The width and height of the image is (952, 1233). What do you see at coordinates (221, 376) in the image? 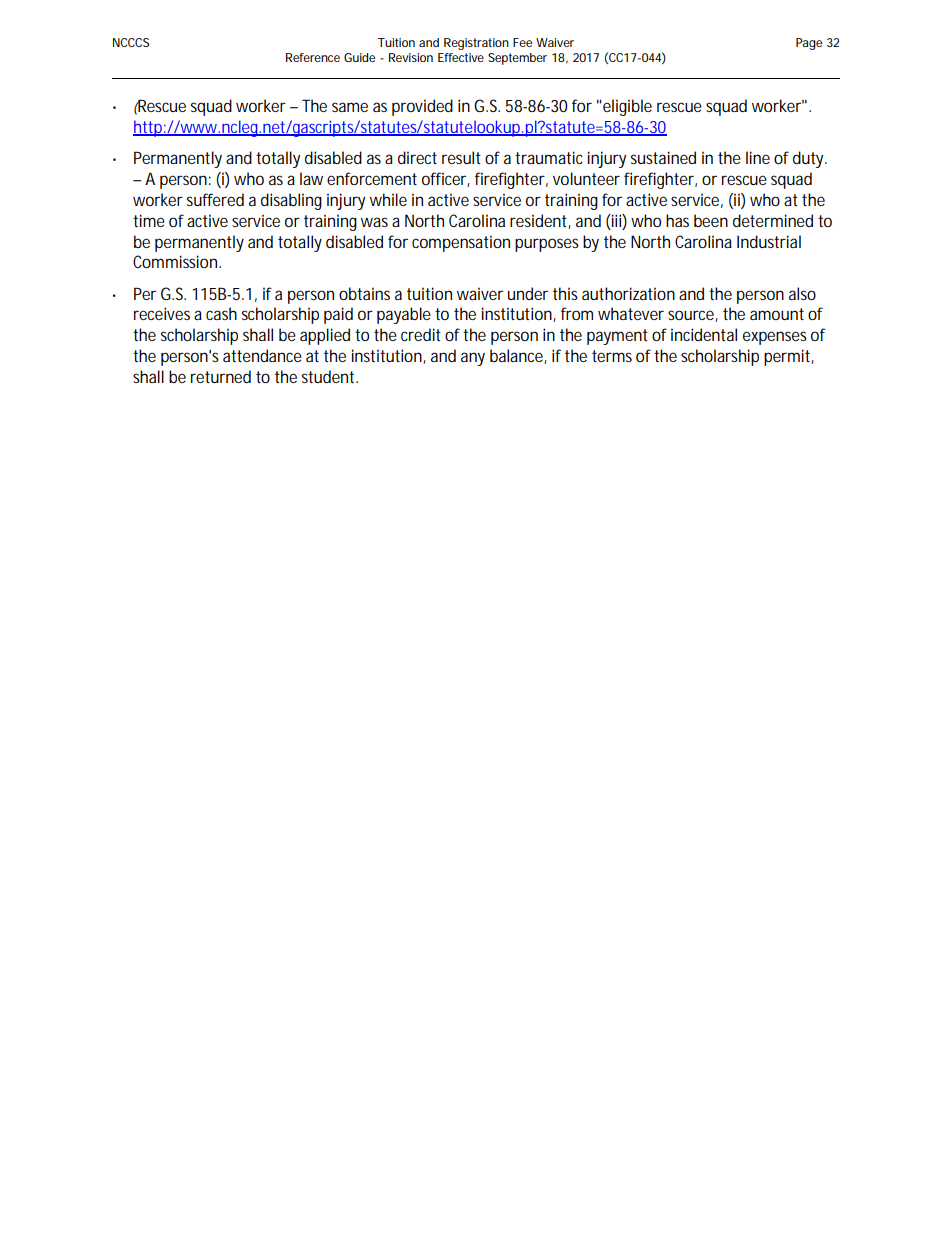
I see `returned` at bounding box center [221, 376].
